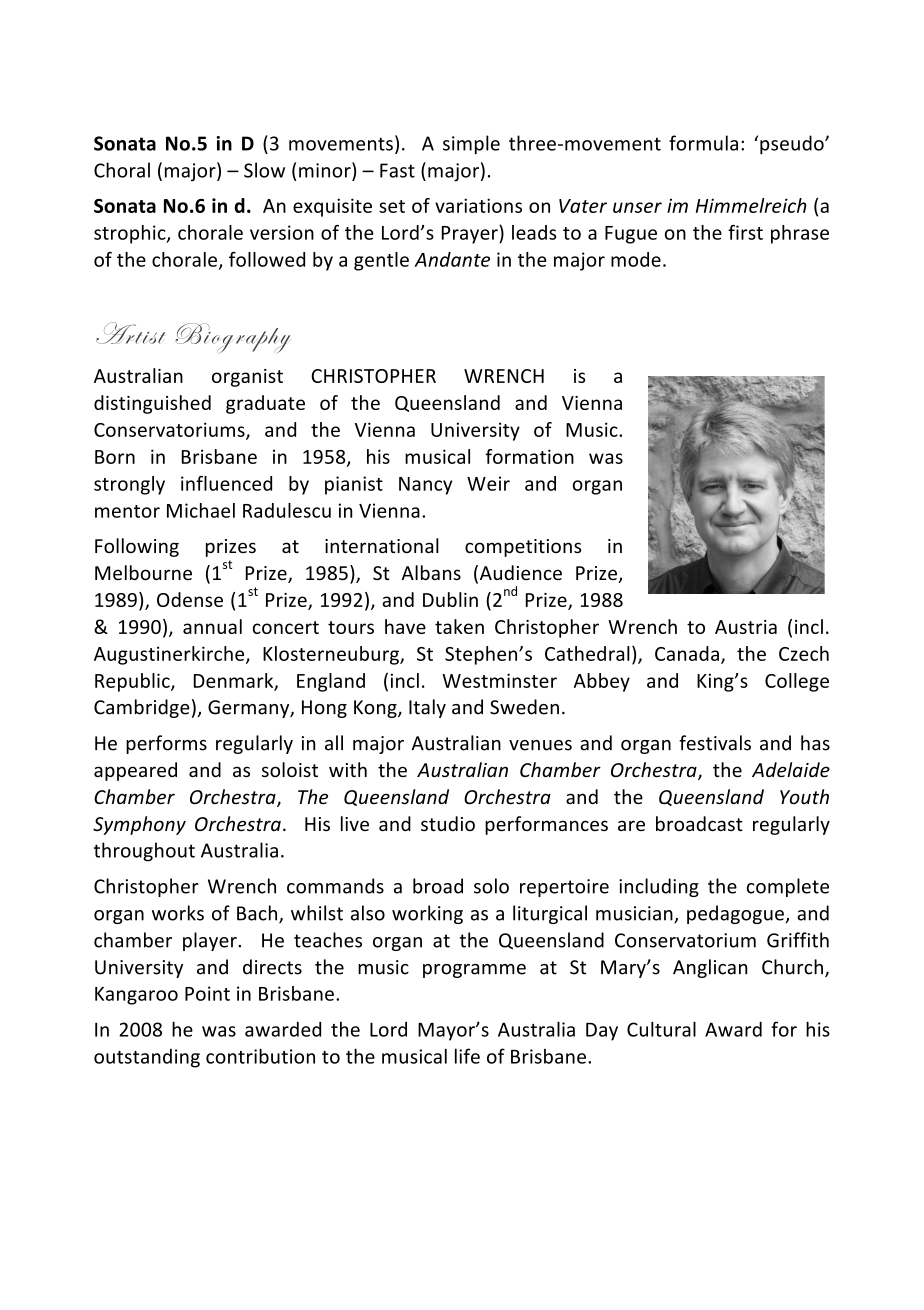 Image resolution: width=924 pixels, height=1310 pixels. What do you see at coordinates (746, 627) in the image?
I see `Austria` at bounding box center [746, 627].
